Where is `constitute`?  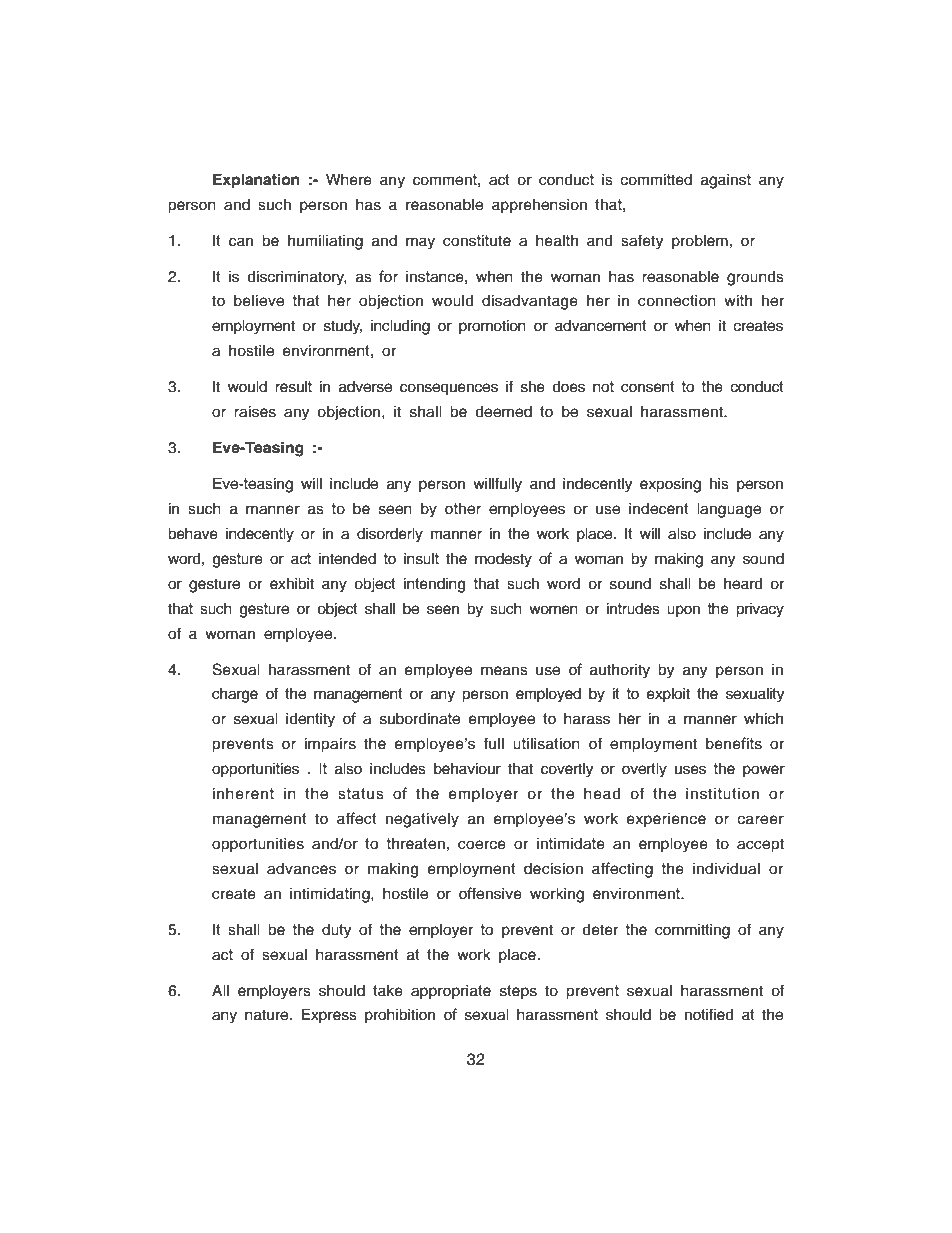
constitute is located at coordinates (477, 241).
